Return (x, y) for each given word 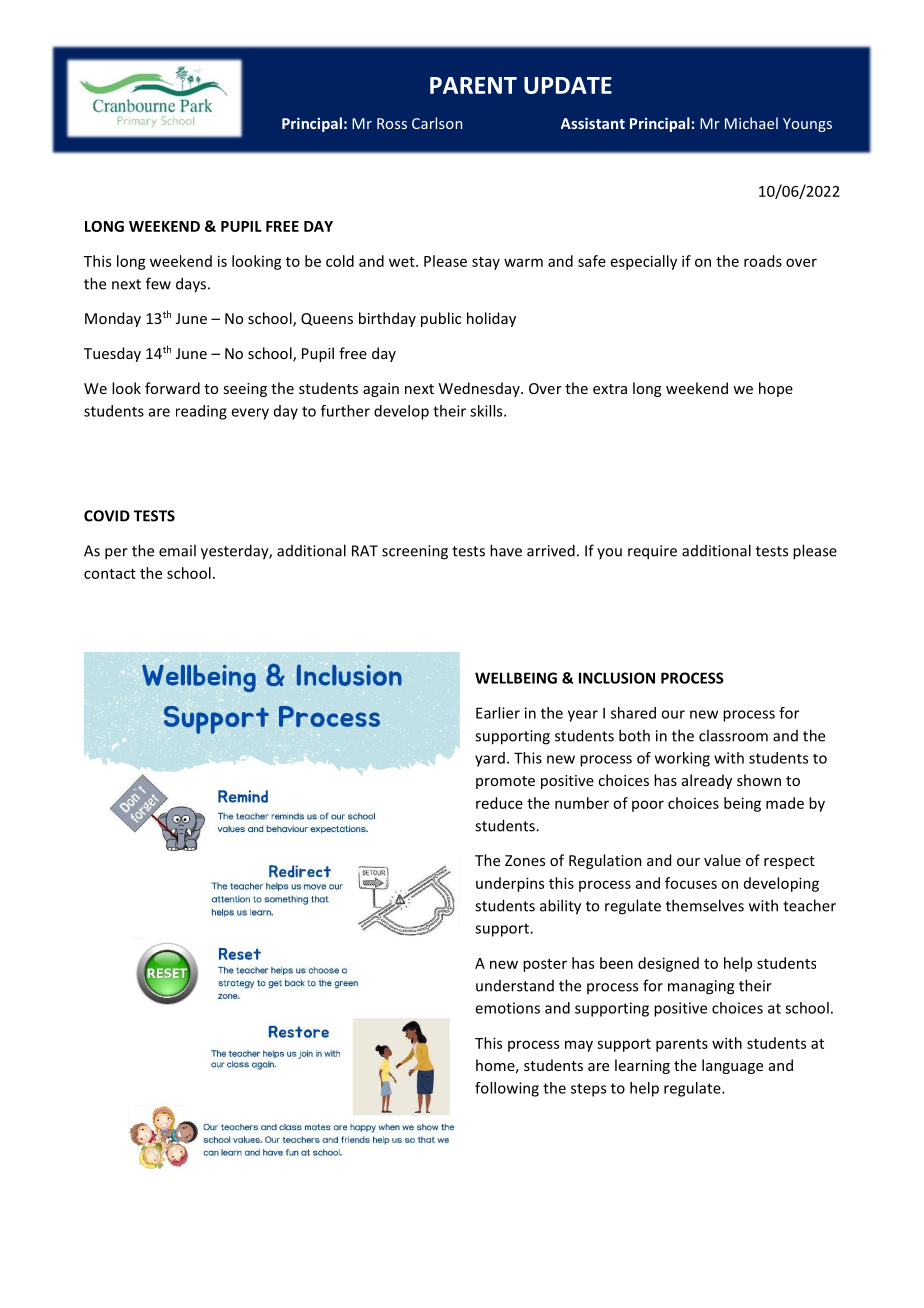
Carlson (437, 123)
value (722, 860)
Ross (392, 123)
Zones (525, 860)
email (177, 550)
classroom (733, 735)
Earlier (498, 713)
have (506, 550)
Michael (751, 123)
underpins (510, 884)
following (507, 1089)
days (192, 285)
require (652, 552)
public (441, 319)
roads (763, 261)
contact (110, 574)
